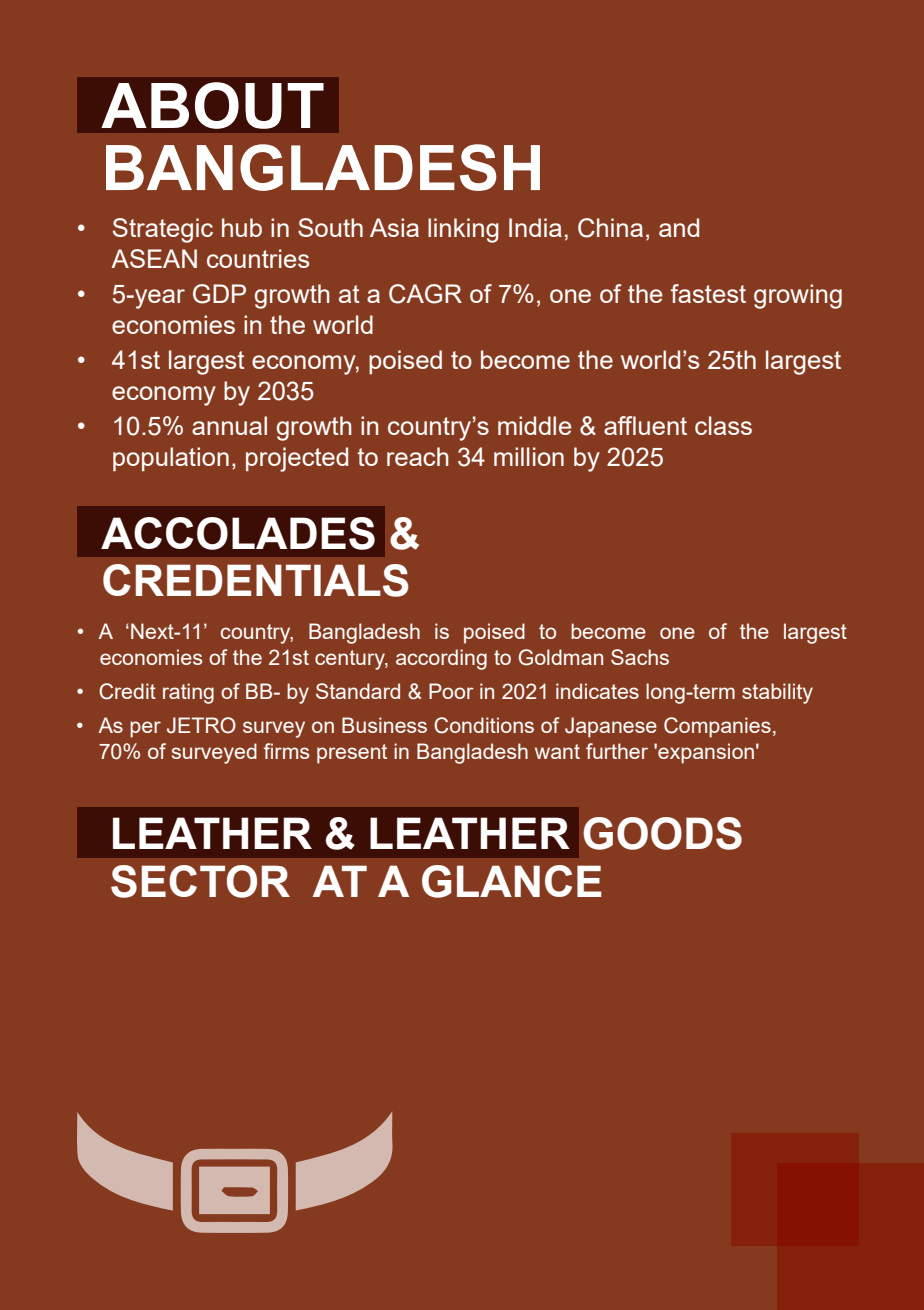 This screenshot has width=924, height=1310. I want to click on linking, so click(463, 230).
